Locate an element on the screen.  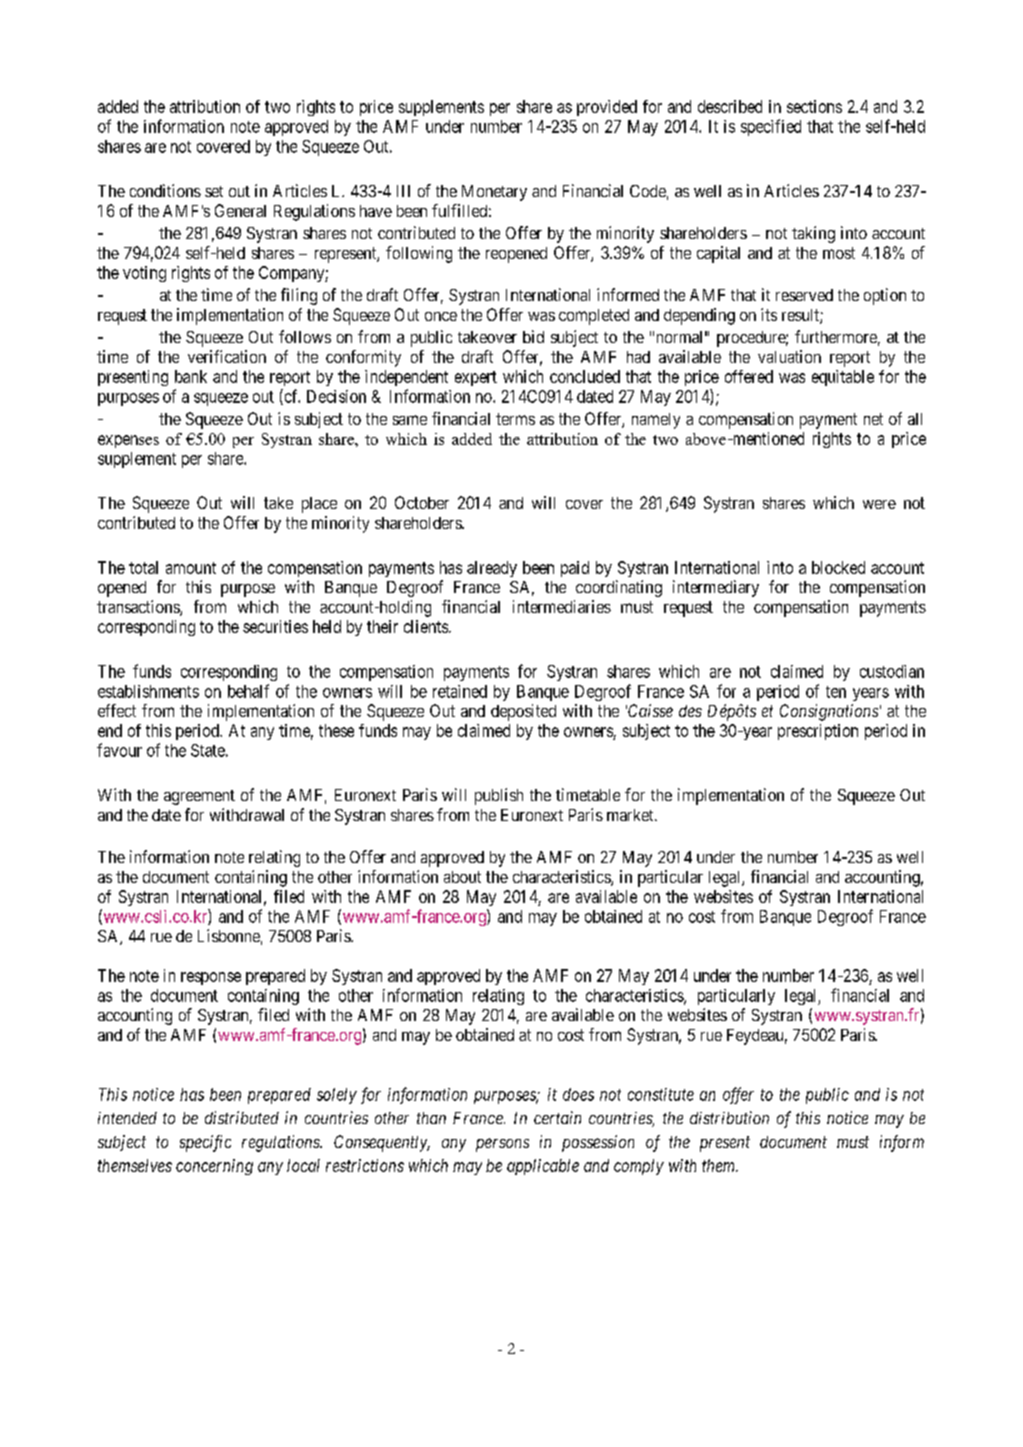
set is located at coordinates (214, 191).
